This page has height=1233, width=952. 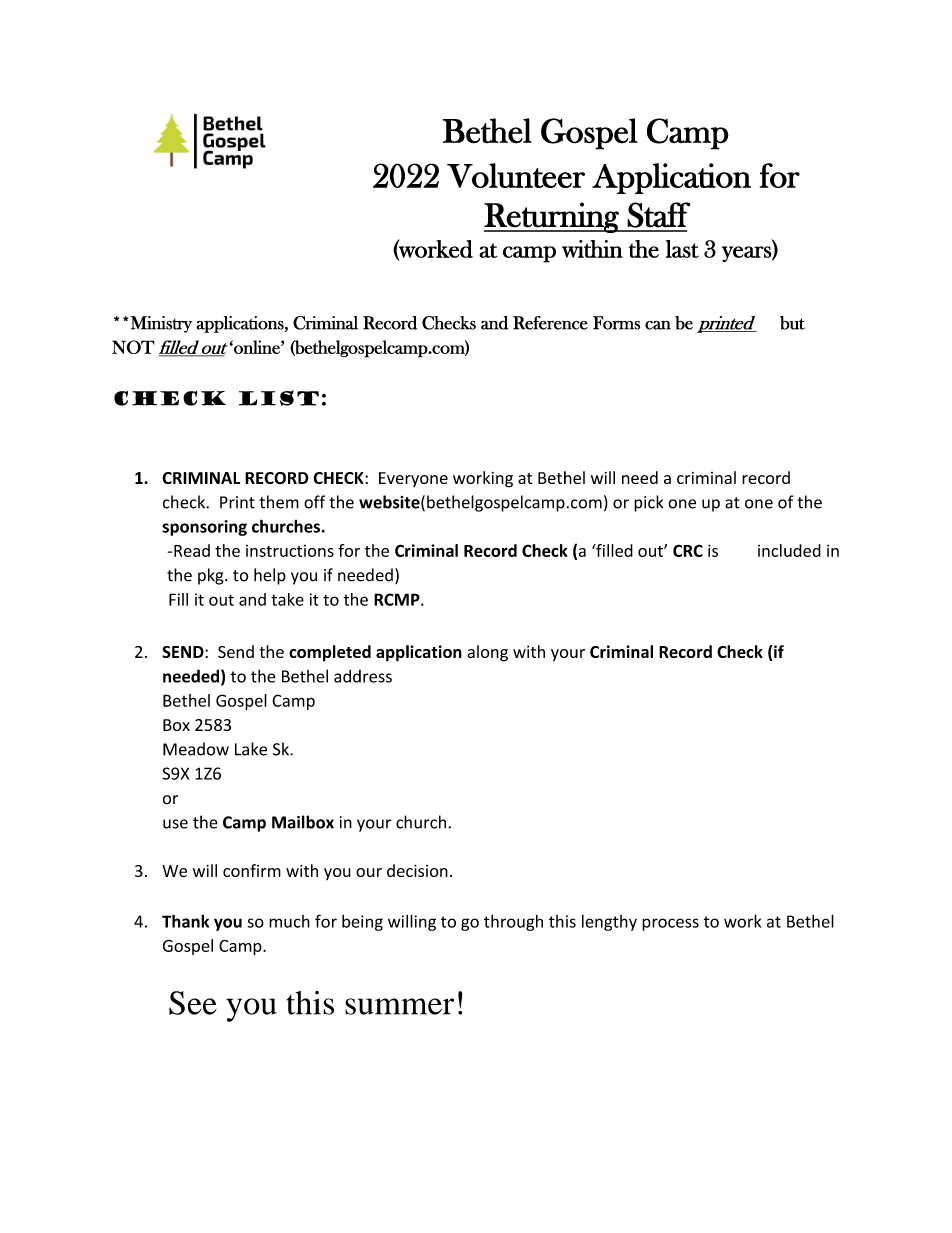 What do you see at coordinates (399, 1006) in the page?
I see `summer` at bounding box center [399, 1006].
